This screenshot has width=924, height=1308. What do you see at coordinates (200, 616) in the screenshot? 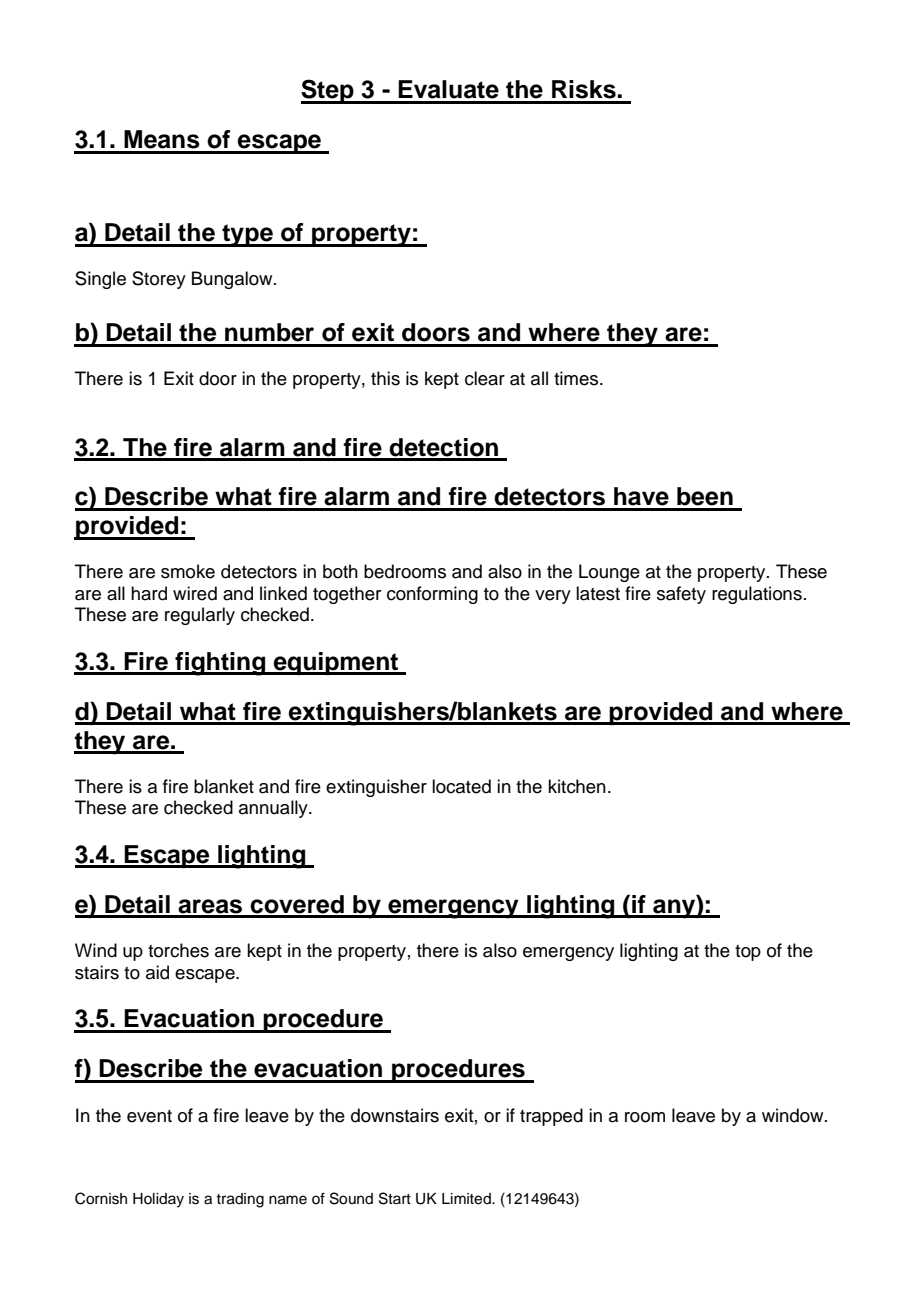
I see `regularly` at bounding box center [200, 616].
